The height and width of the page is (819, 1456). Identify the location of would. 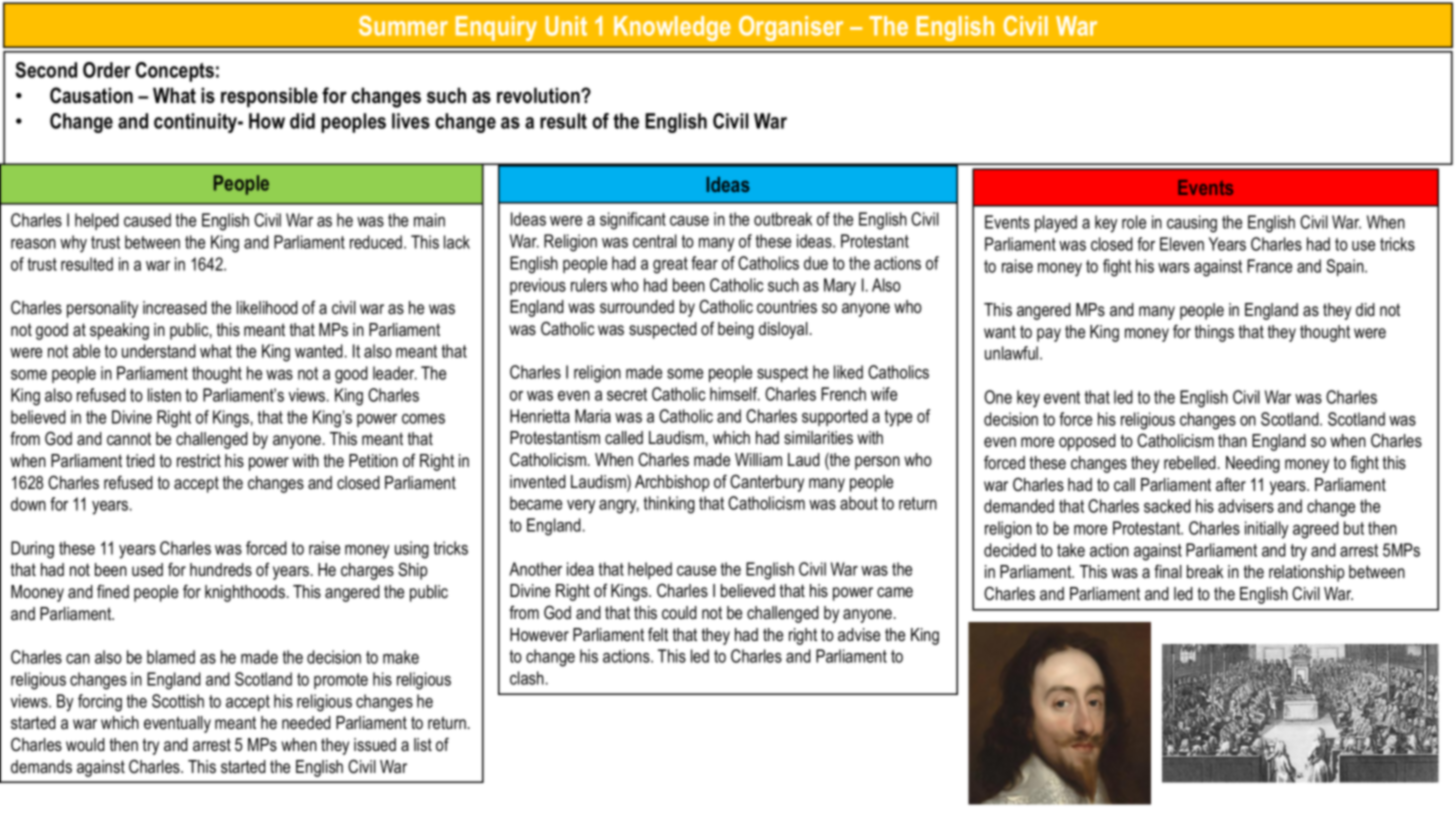
(85, 744).
